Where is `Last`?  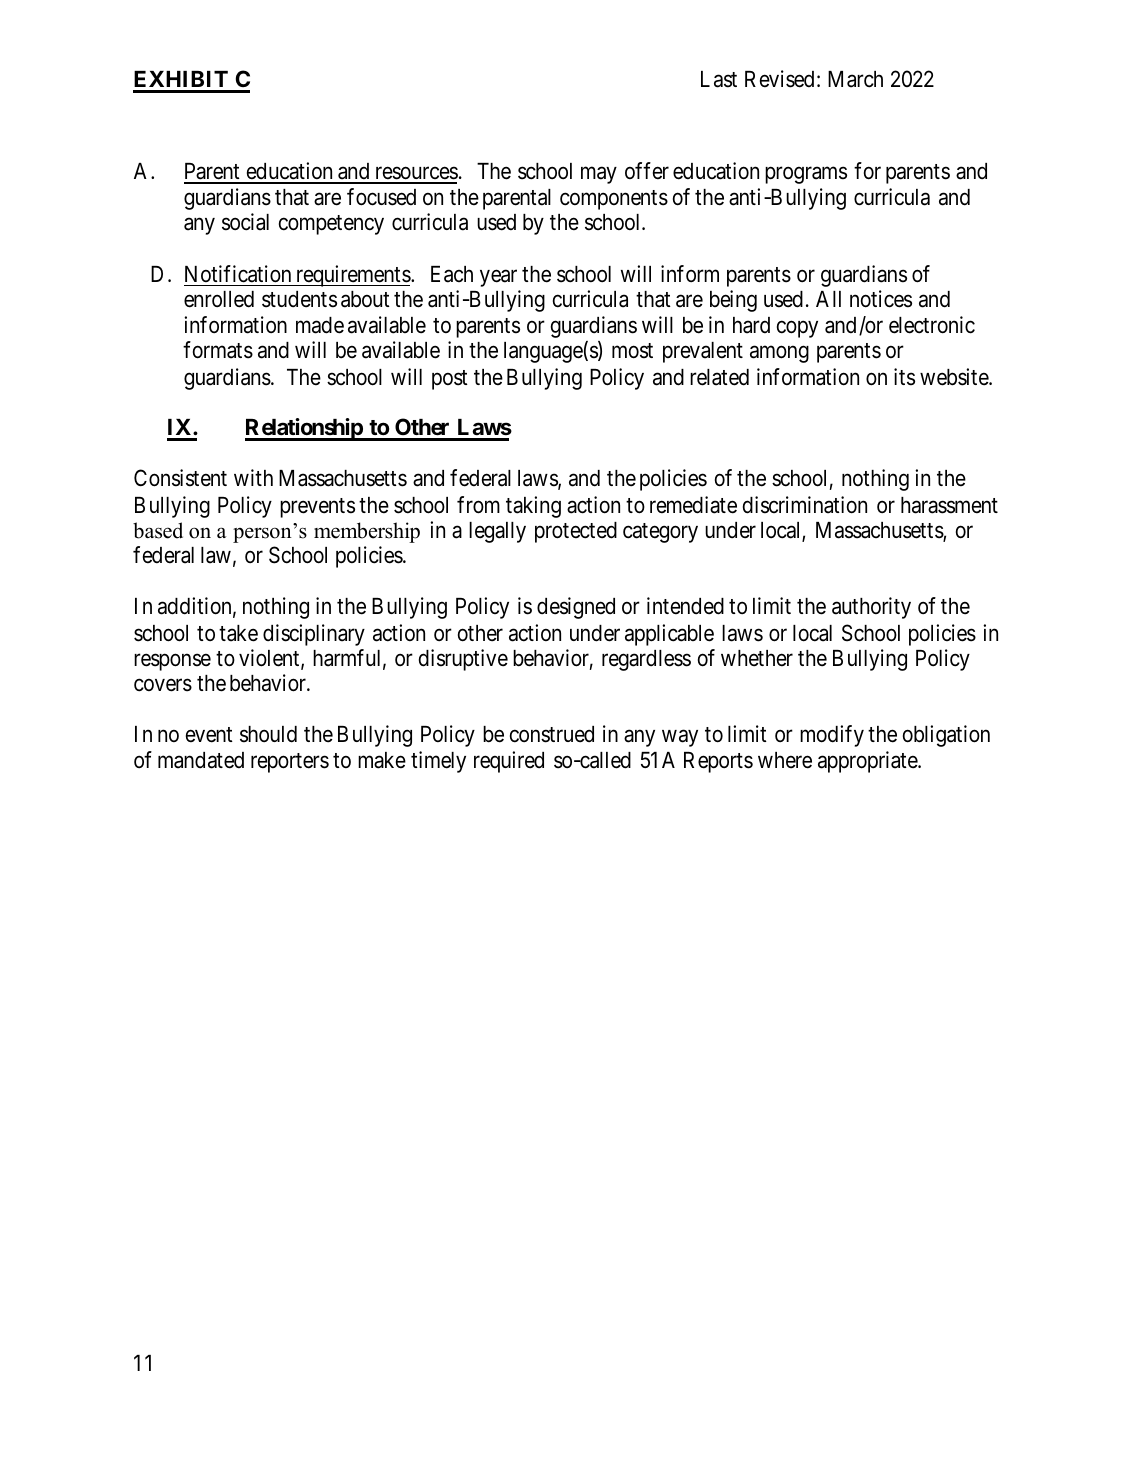
Last is located at coordinates (719, 79).
